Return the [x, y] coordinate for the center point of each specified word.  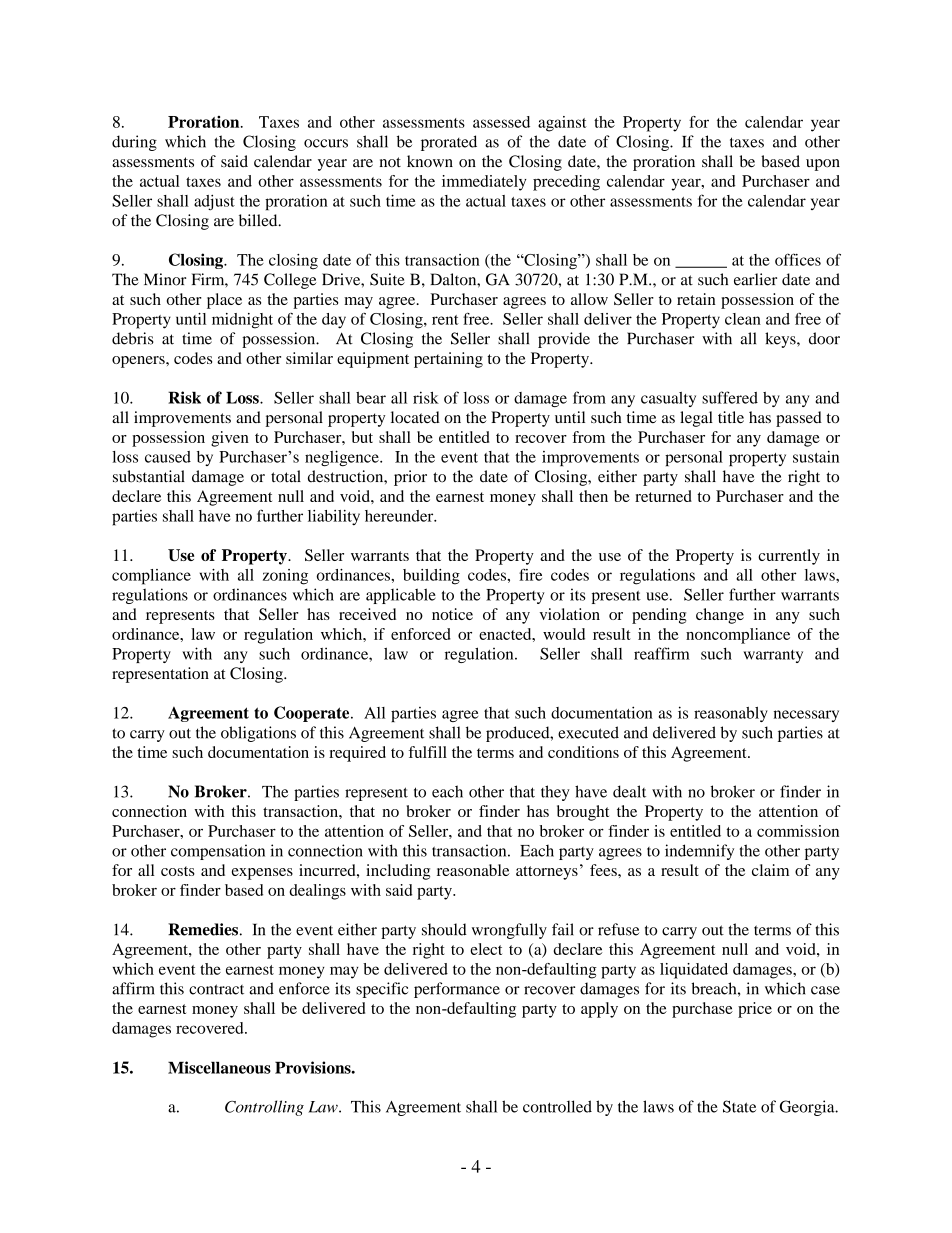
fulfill [428, 752]
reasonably [731, 714]
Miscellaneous [219, 1067]
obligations [258, 734]
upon [823, 165]
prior [410, 478]
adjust [214, 202]
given [230, 439]
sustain [816, 456]
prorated [449, 143]
